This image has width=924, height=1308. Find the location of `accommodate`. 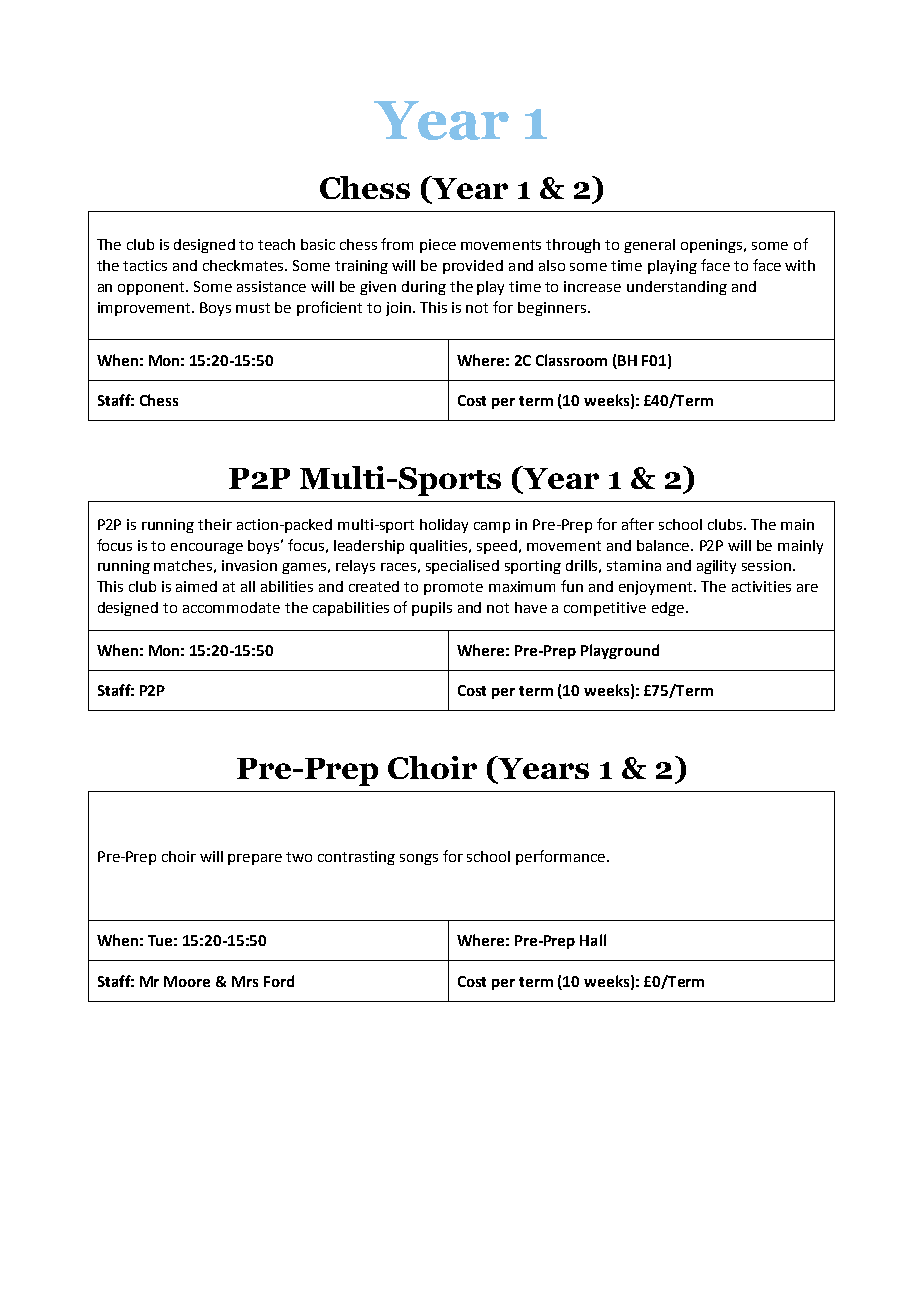

accommodate is located at coordinates (231, 607).
